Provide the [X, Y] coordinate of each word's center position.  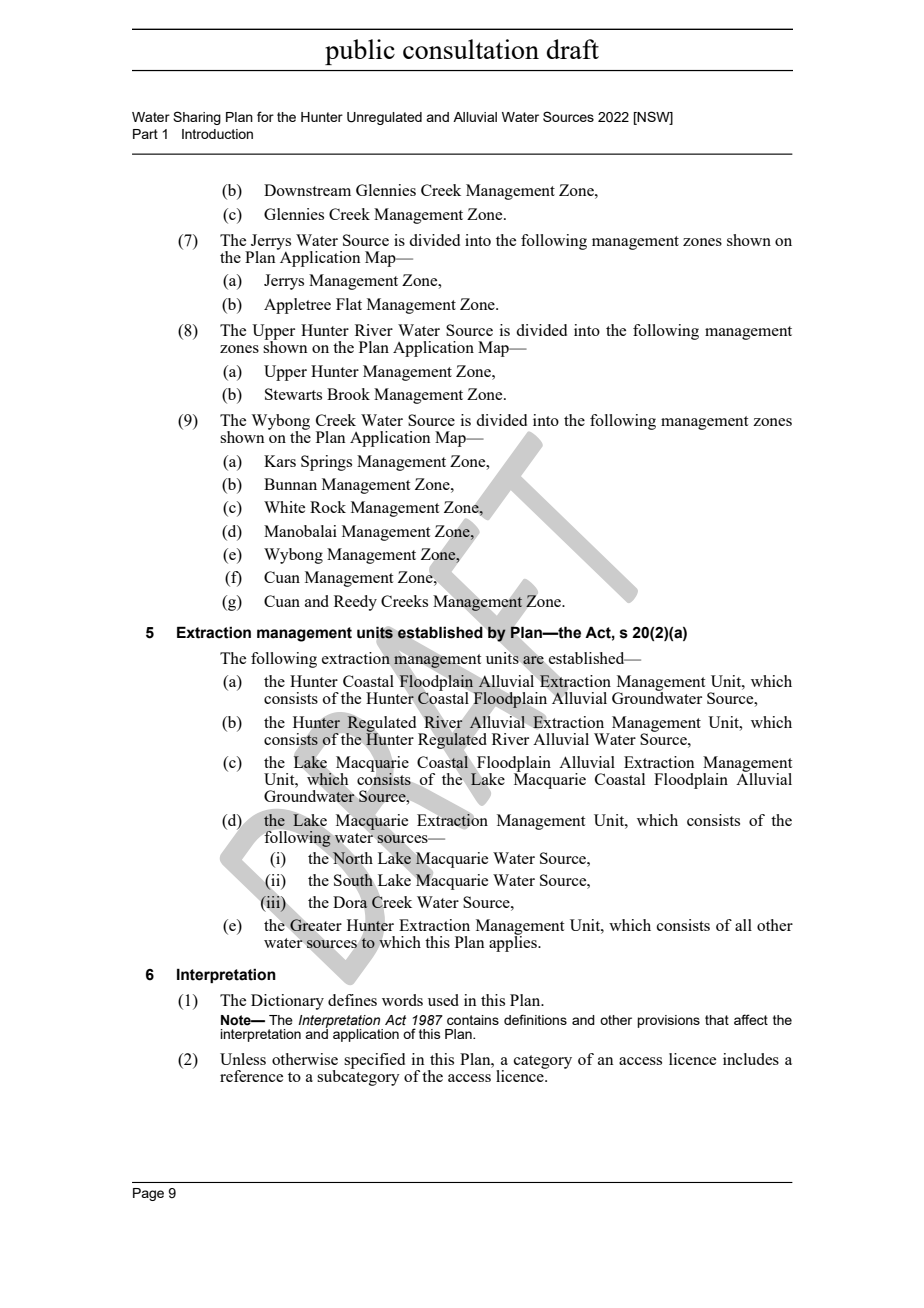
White [284, 507]
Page [148, 1194]
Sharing [197, 118]
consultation [471, 49]
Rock [328, 507]
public [360, 52]
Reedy [355, 603]
